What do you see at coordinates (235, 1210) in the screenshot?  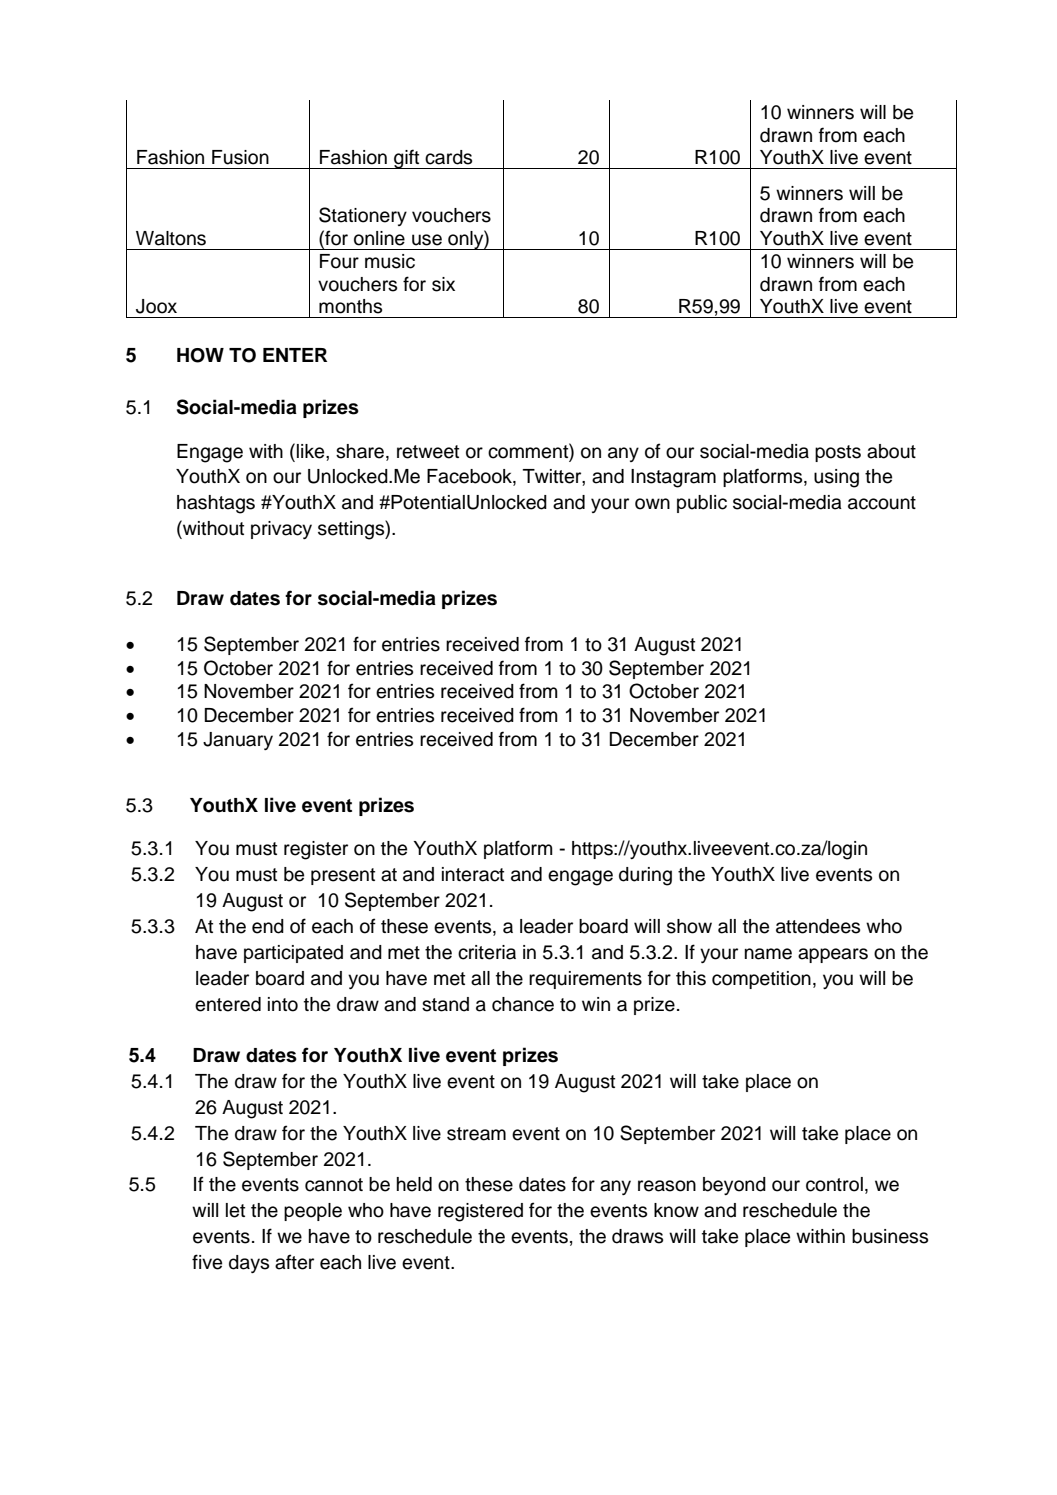 I see `let` at bounding box center [235, 1210].
